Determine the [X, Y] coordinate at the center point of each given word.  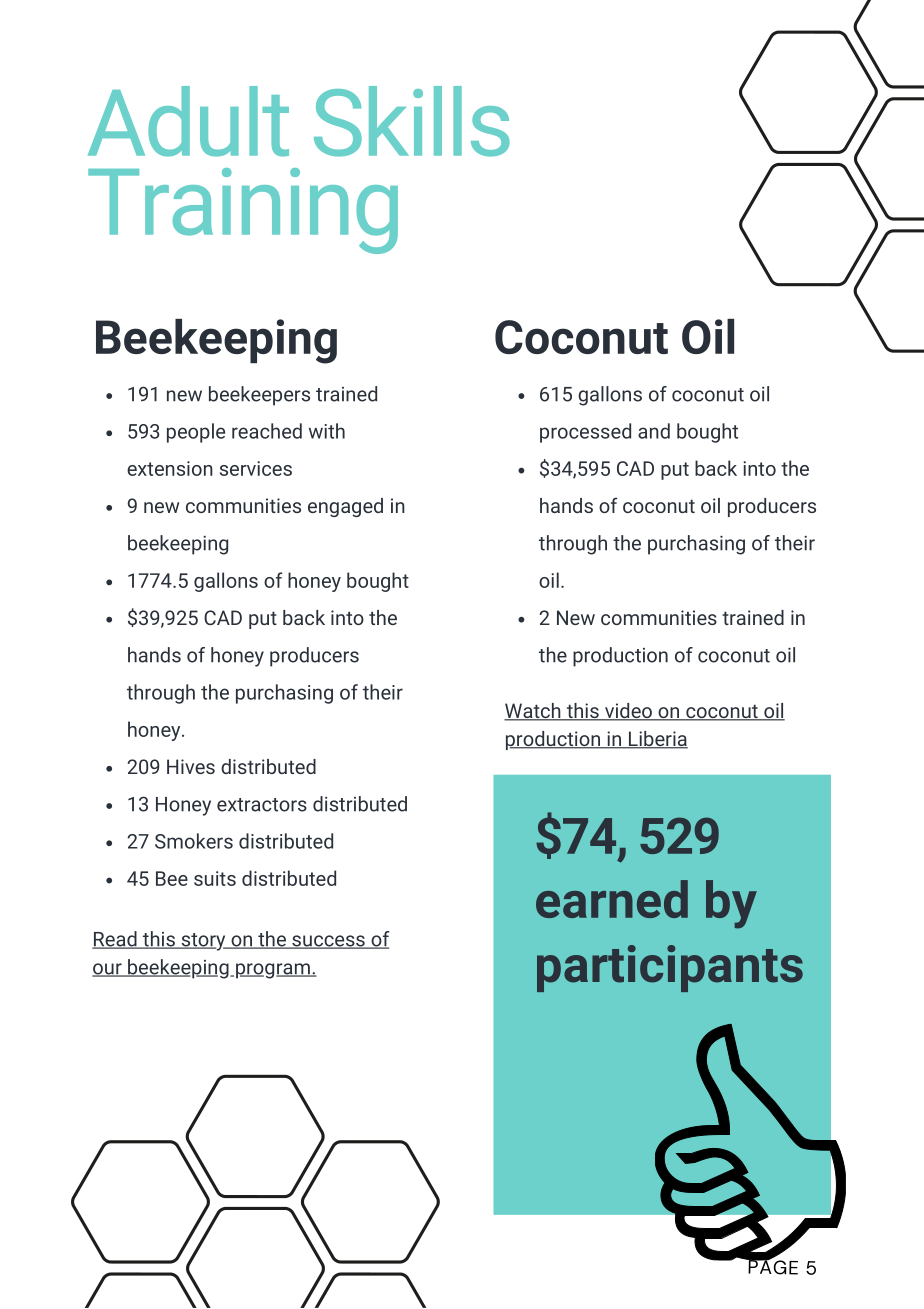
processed [585, 433]
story [203, 942]
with [327, 431]
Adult [188, 121]
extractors [262, 805]
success [328, 942]
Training [243, 211]
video [628, 712]
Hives [191, 766]
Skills [412, 121]
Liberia [657, 740]
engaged [345, 507]
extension [170, 468]
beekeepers [259, 396]
